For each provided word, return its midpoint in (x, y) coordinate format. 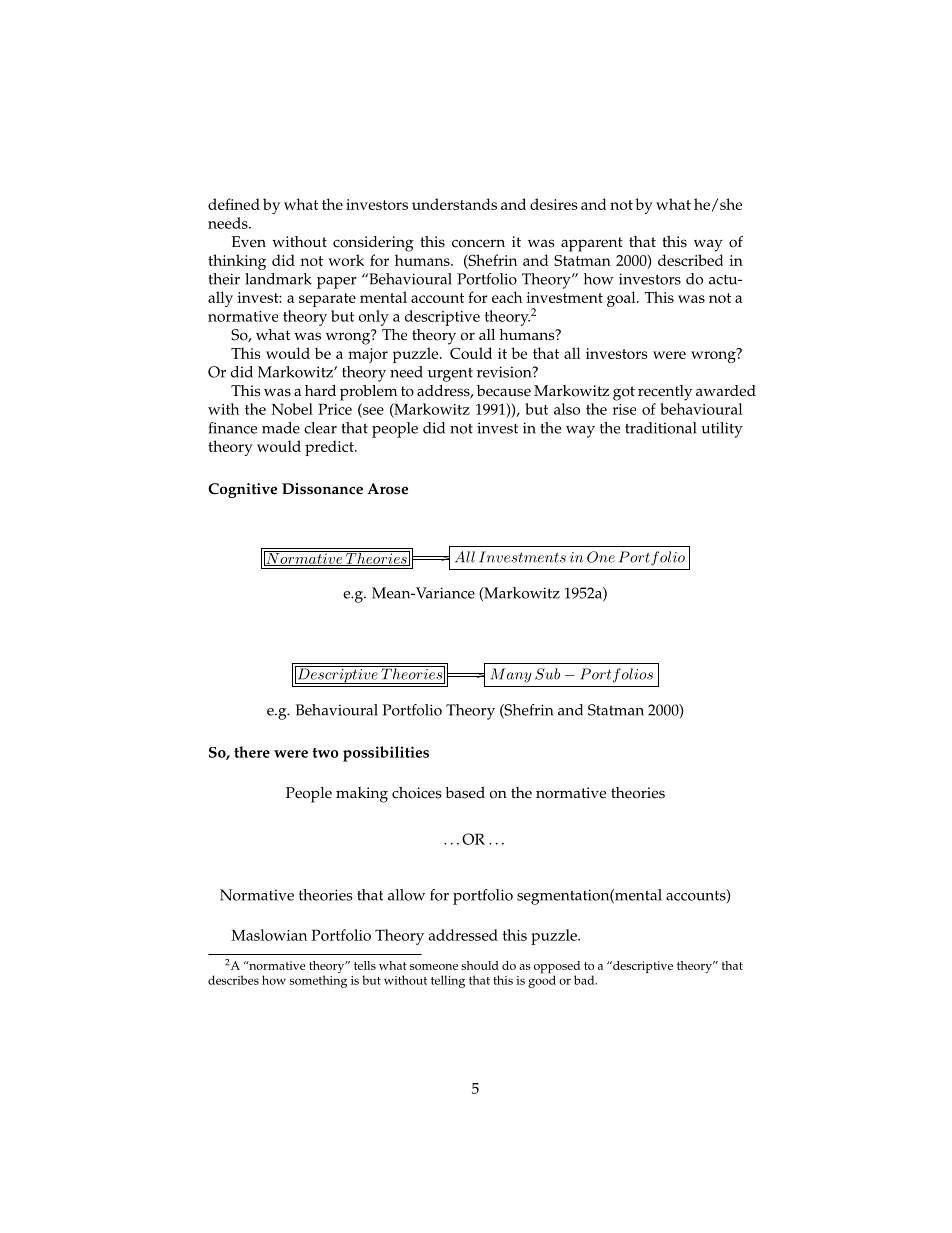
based (465, 793)
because (504, 391)
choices (417, 793)
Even (248, 242)
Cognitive (242, 490)
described (690, 260)
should (480, 965)
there (252, 752)
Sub (547, 674)
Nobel (292, 409)
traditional (661, 428)
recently (665, 393)
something (318, 981)
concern (478, 243)
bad (585, 980)
